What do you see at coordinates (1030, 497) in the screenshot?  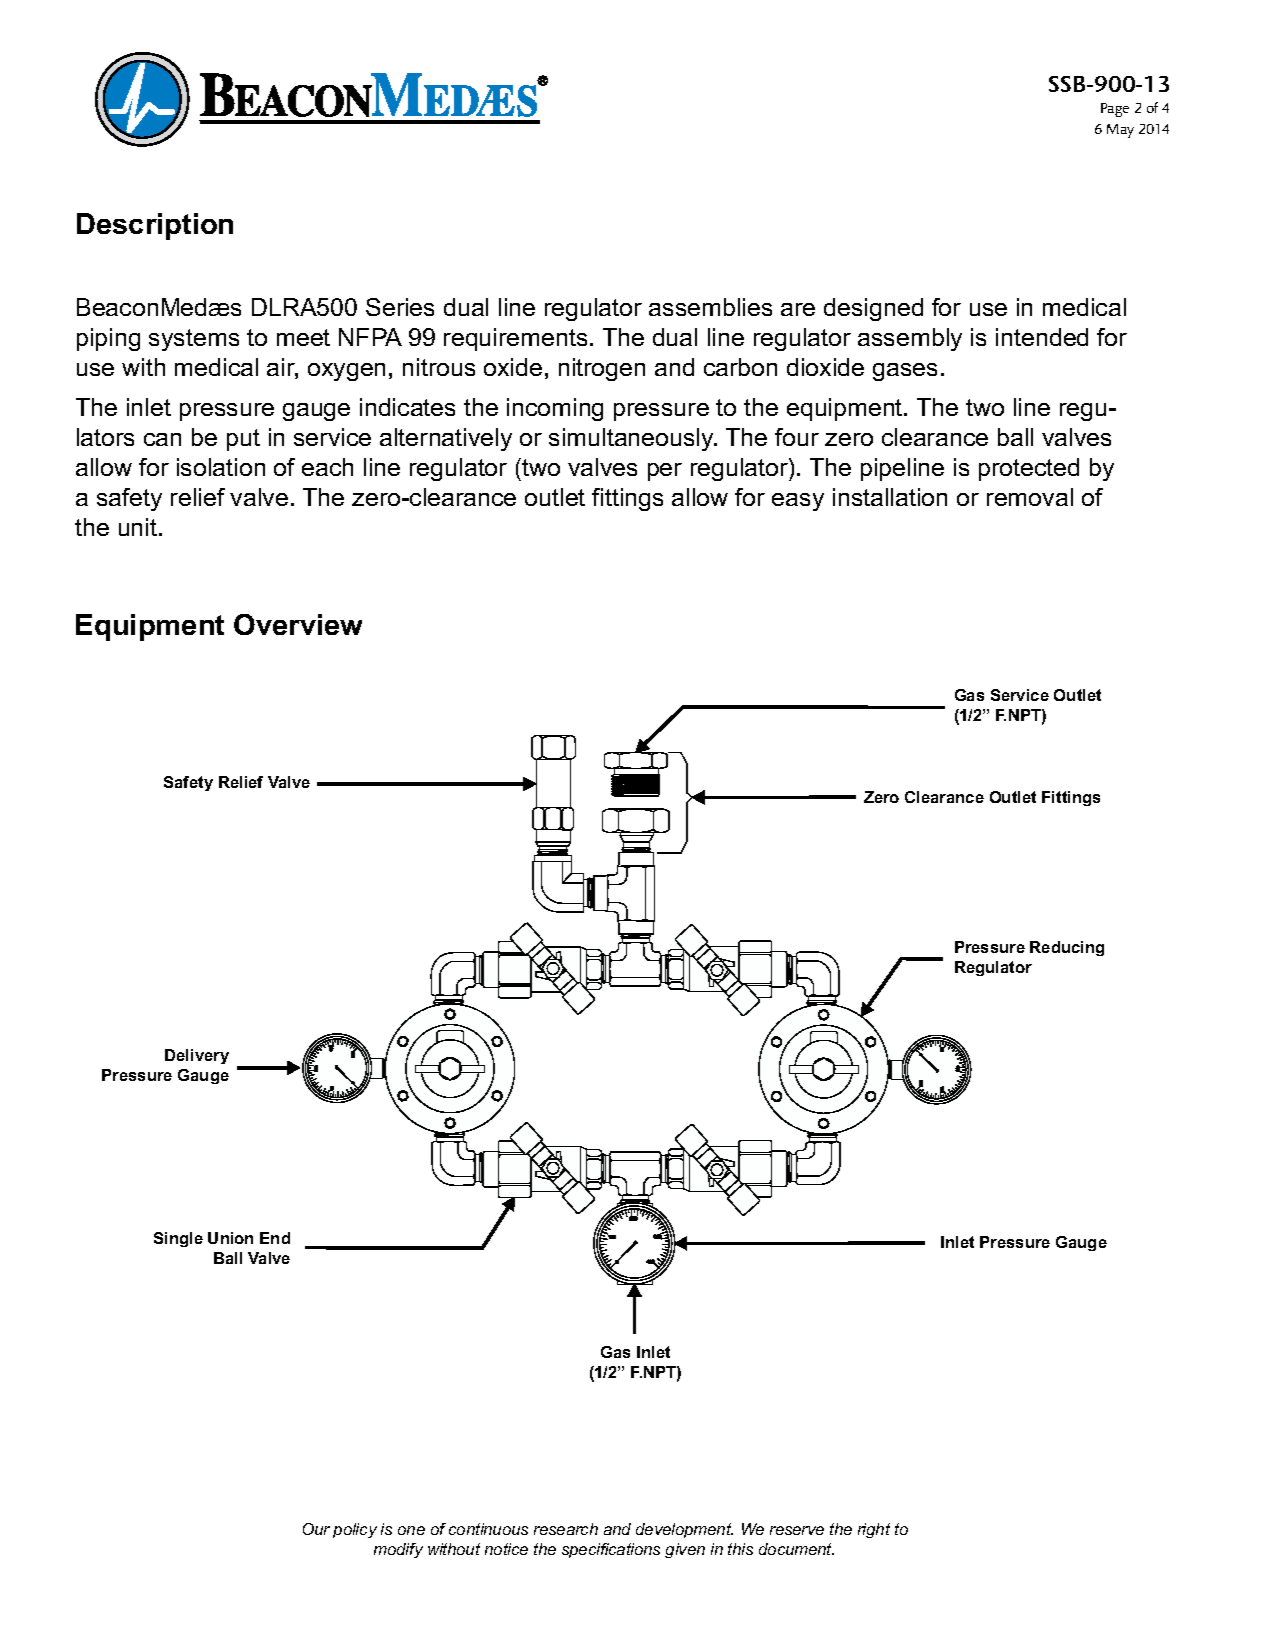 I see `removal` at bounding box center [1030, 497].
